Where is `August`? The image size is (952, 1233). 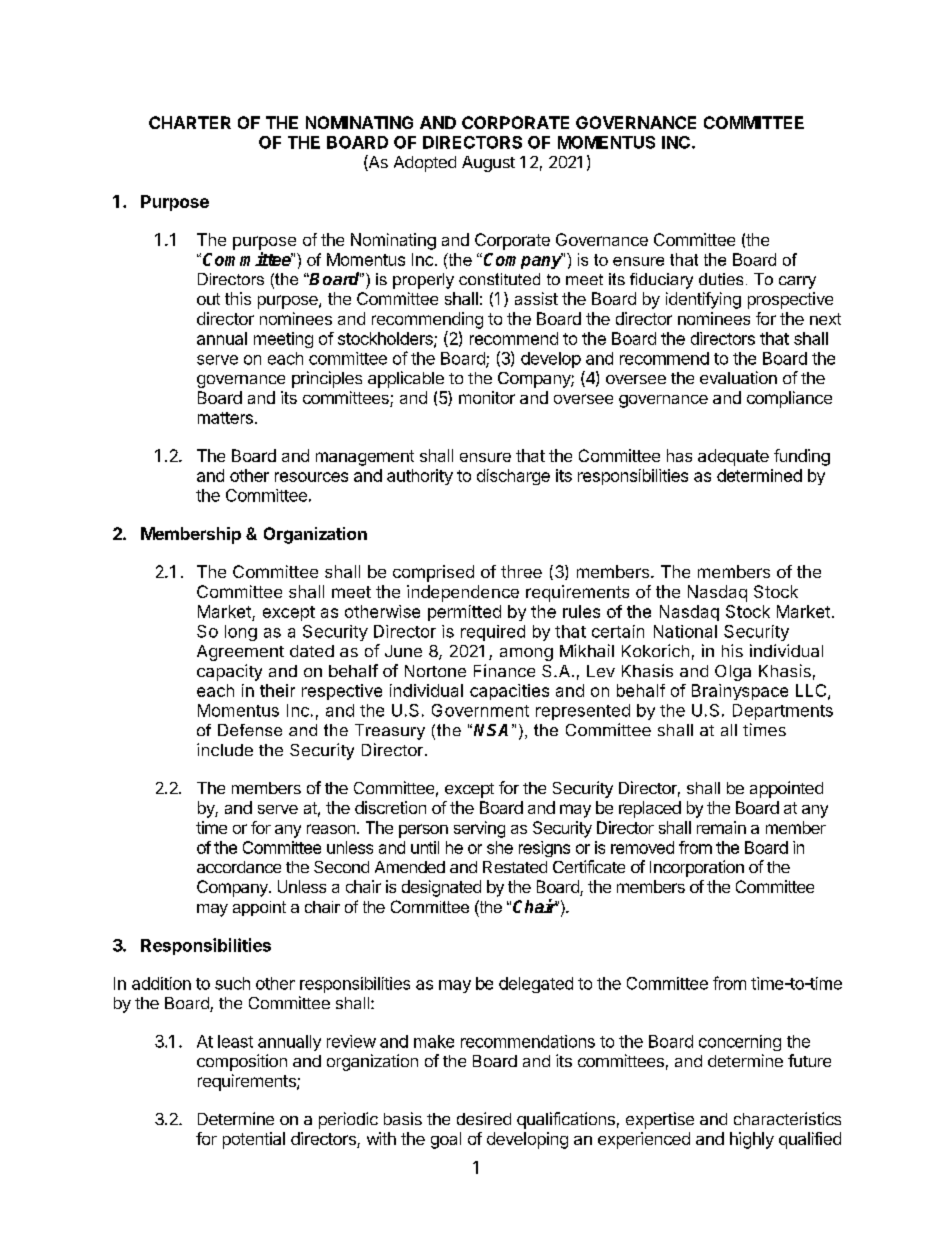 August is located at coordinates (488, 164).
